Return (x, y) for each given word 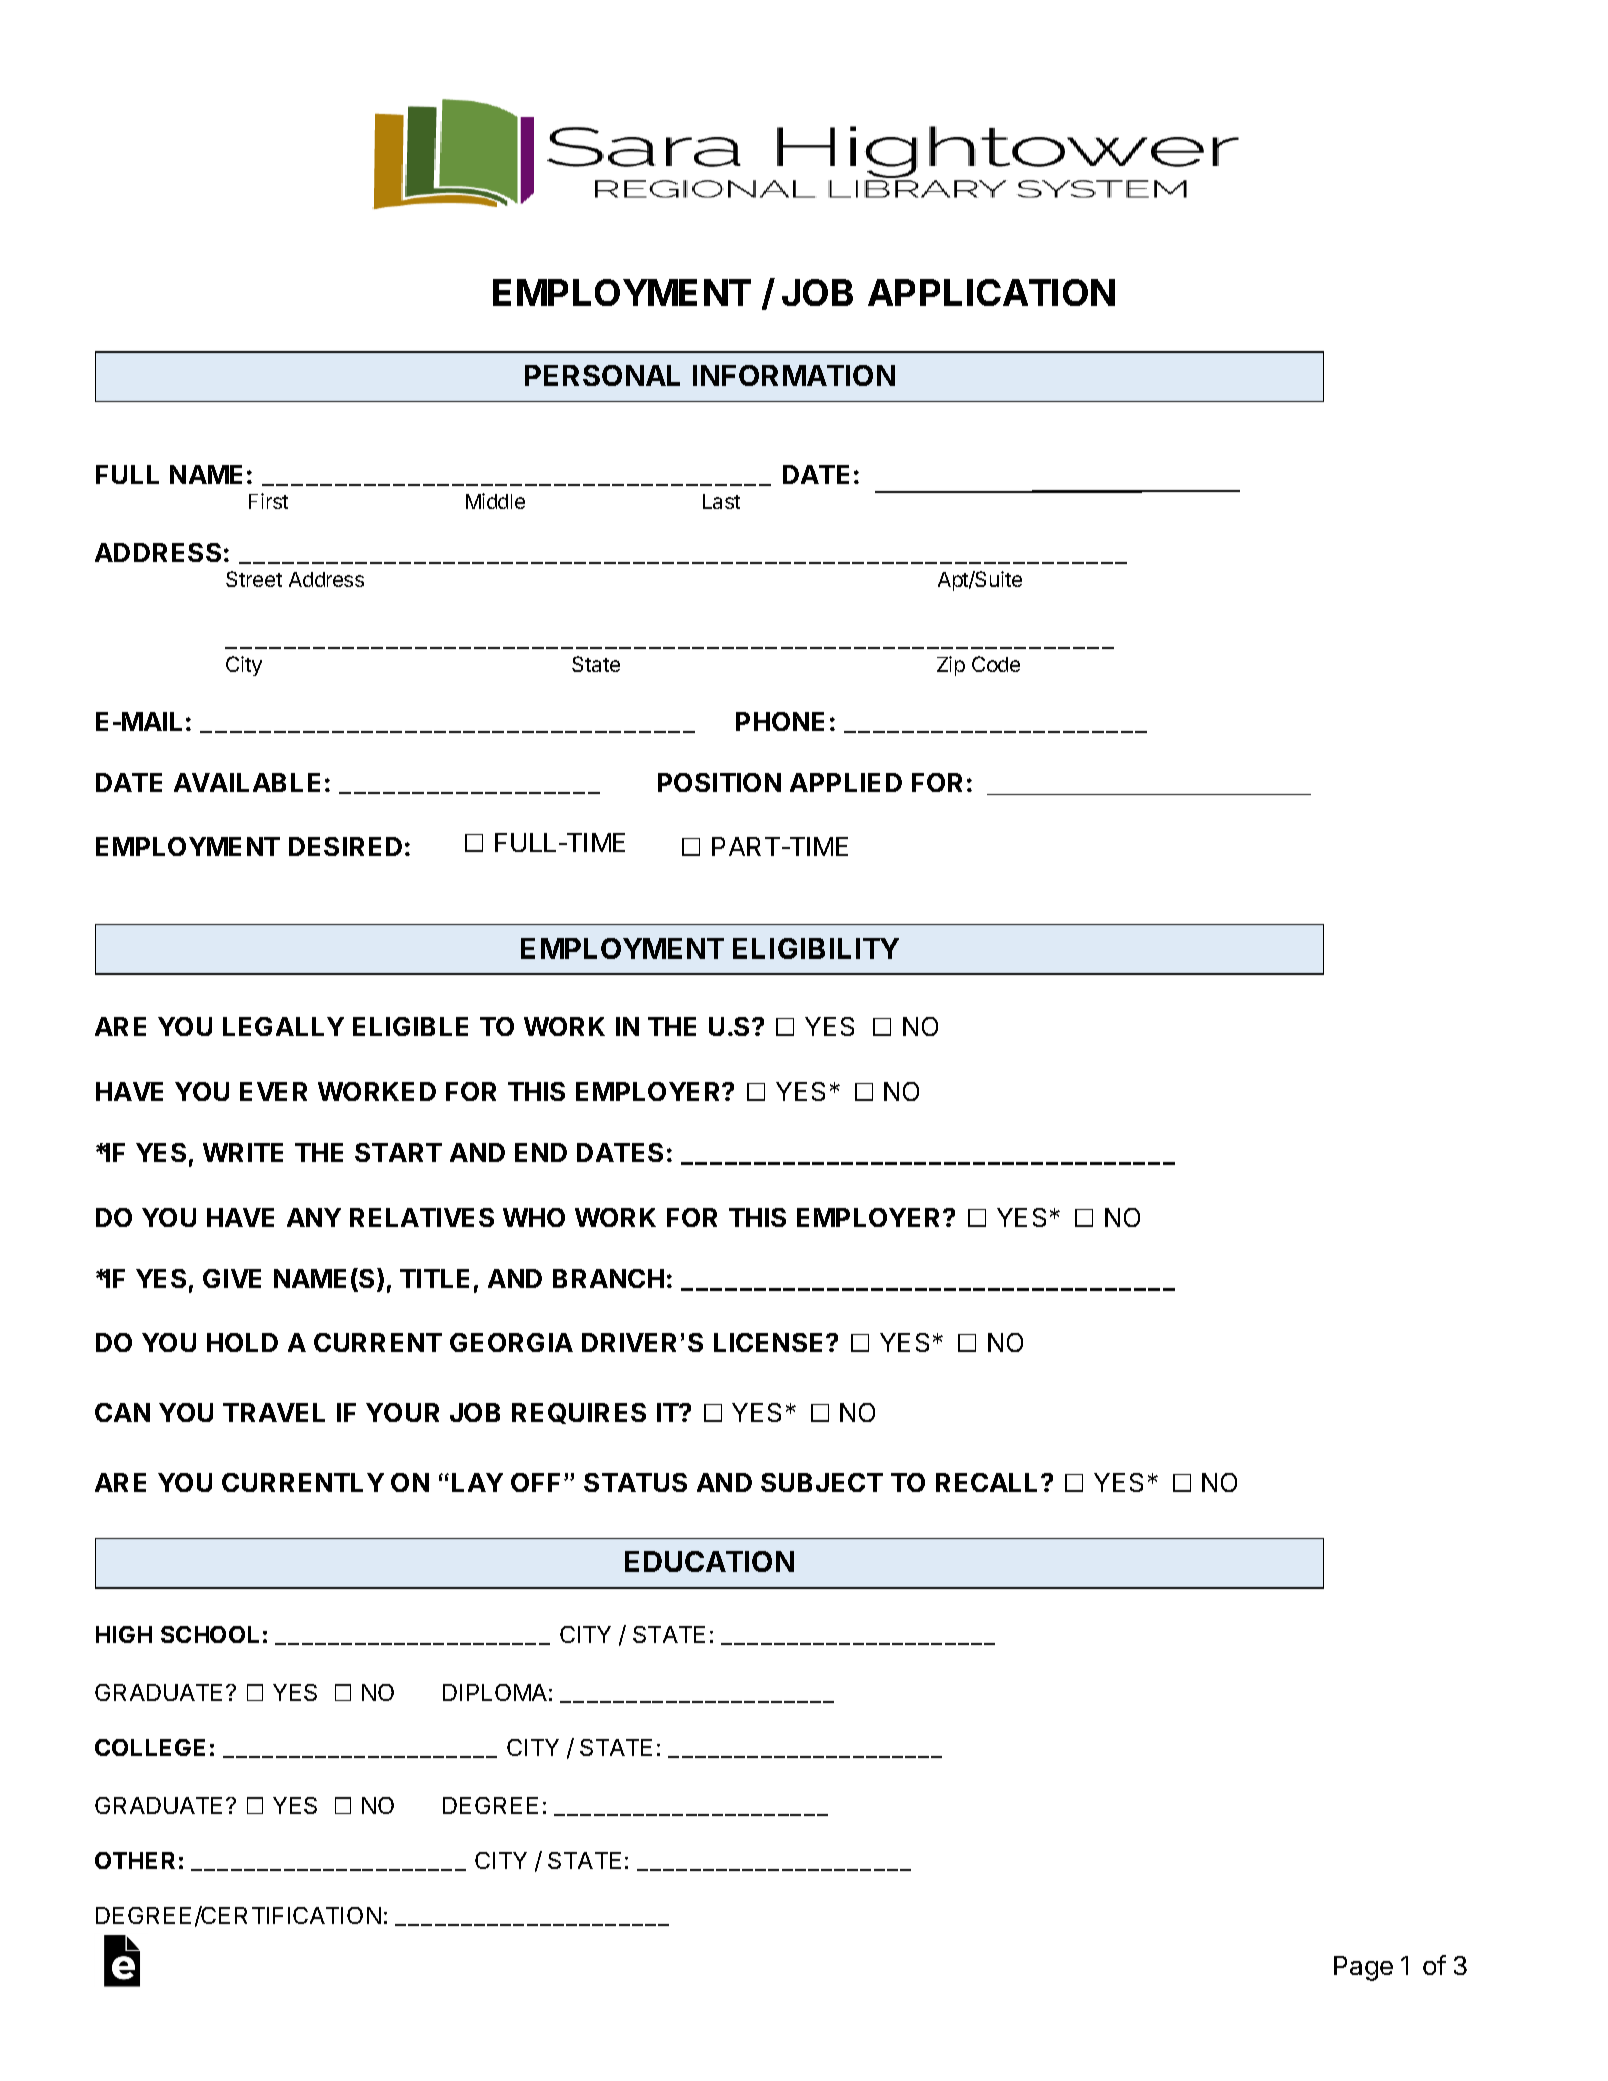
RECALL (989, 1482)
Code (996, 664)
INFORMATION (794, 375)
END (541, 1152)
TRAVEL (274, 1412)
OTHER (135, 1860)
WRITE (243, 1152)
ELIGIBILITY (816, 948)
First (268, 501)
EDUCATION (709, 1561)
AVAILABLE (247, 782)
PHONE (780, 721)
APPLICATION (991, 292)
